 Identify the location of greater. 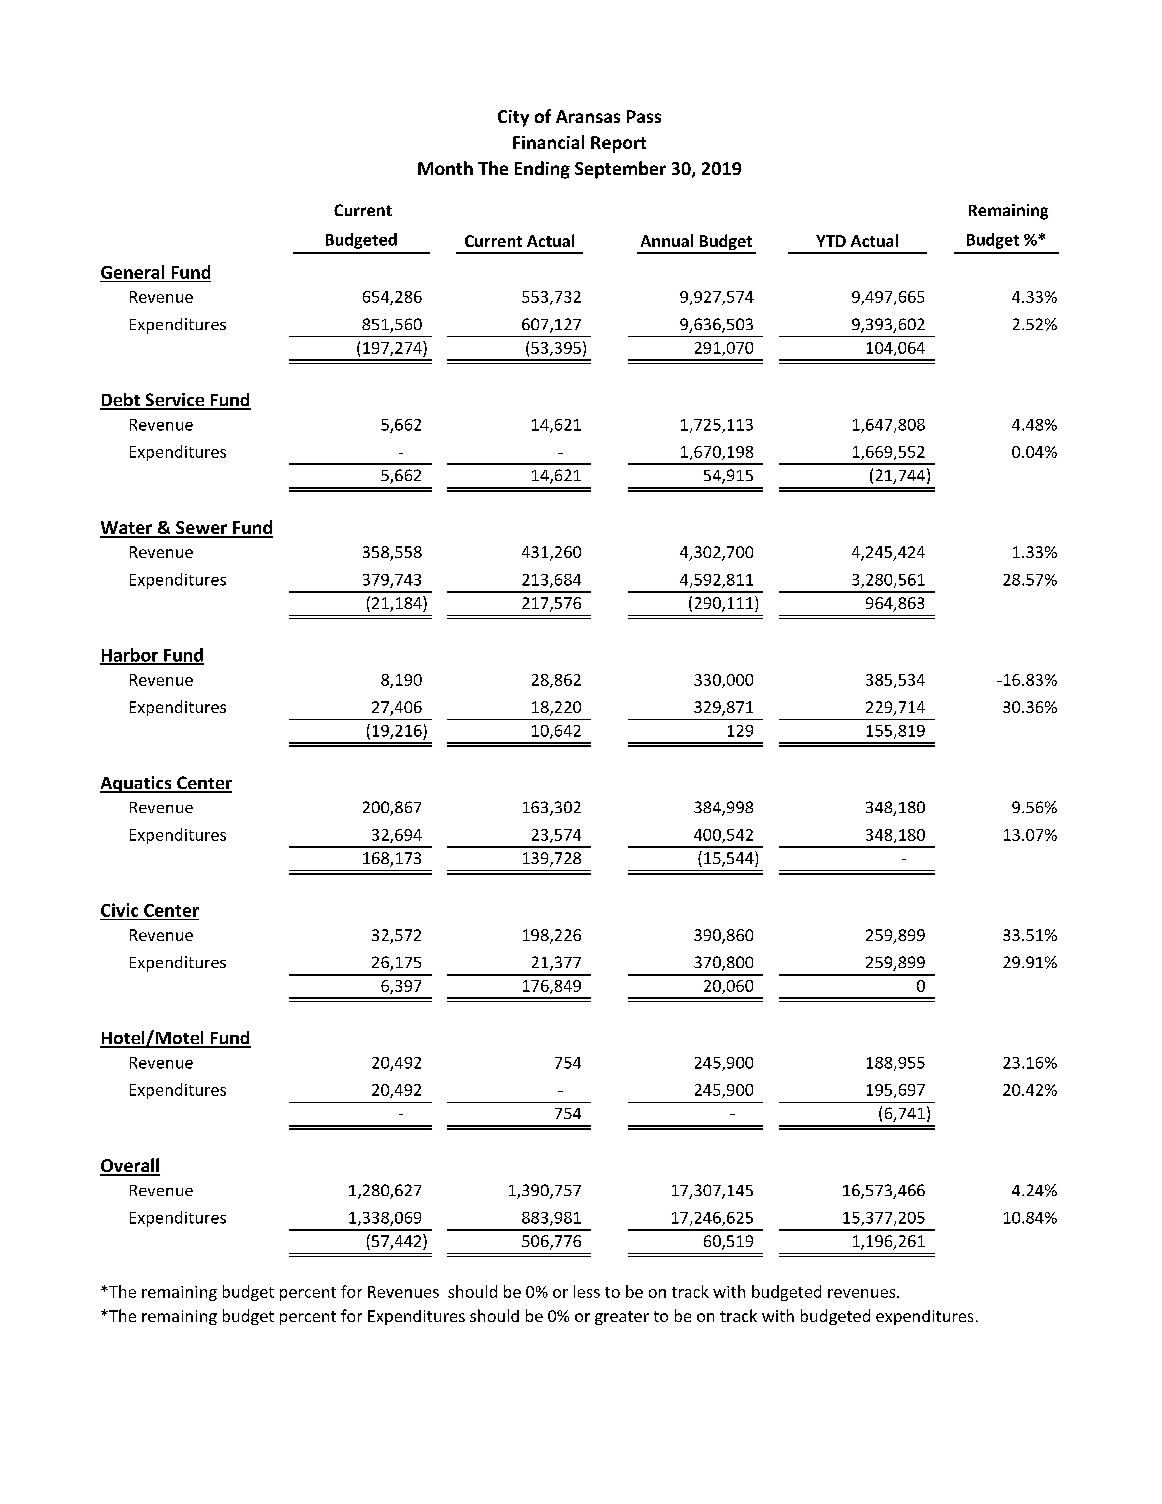
(622, 1318).
